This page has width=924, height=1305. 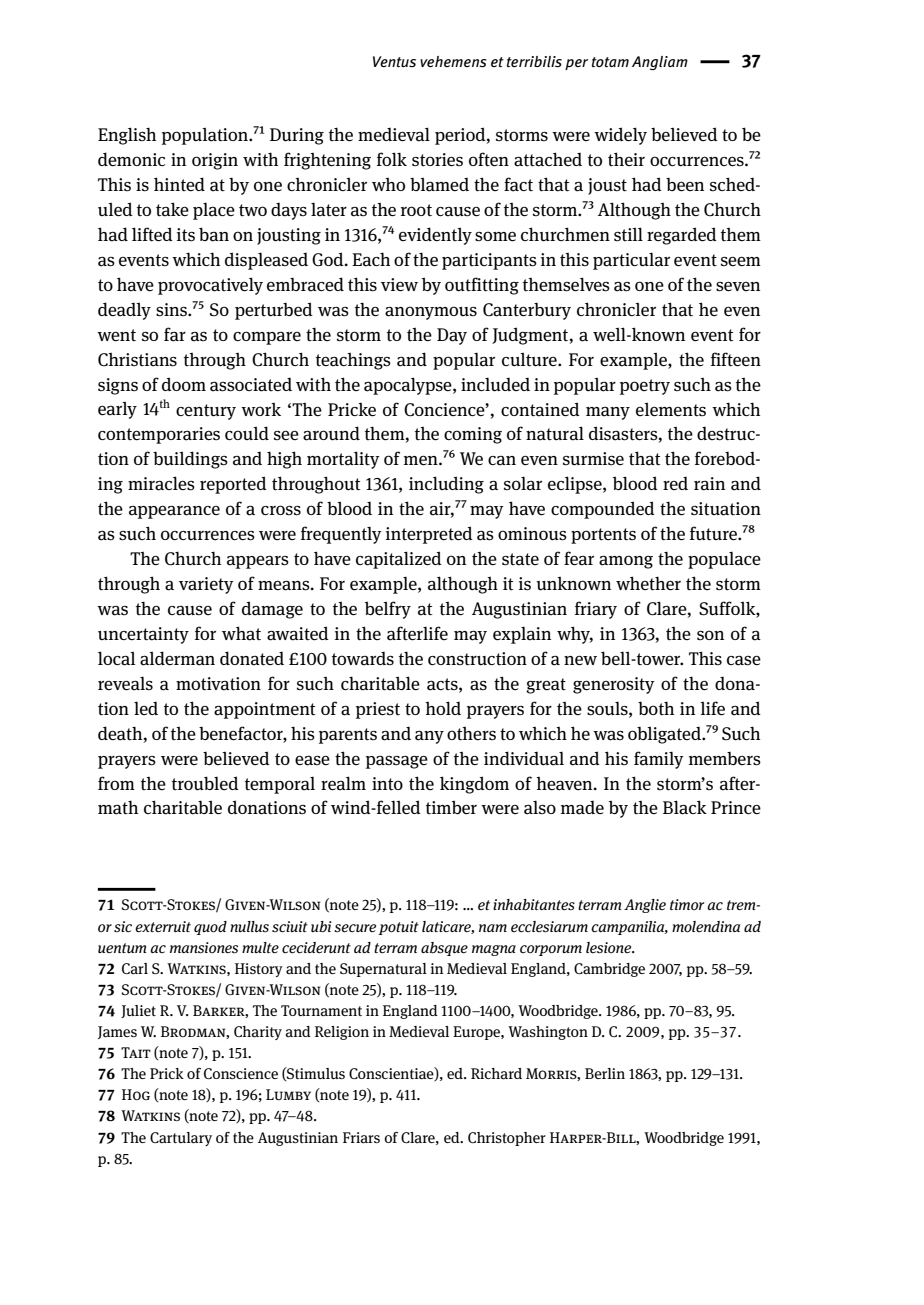 I want to click on Hog, so click(x=136, y=1094).
